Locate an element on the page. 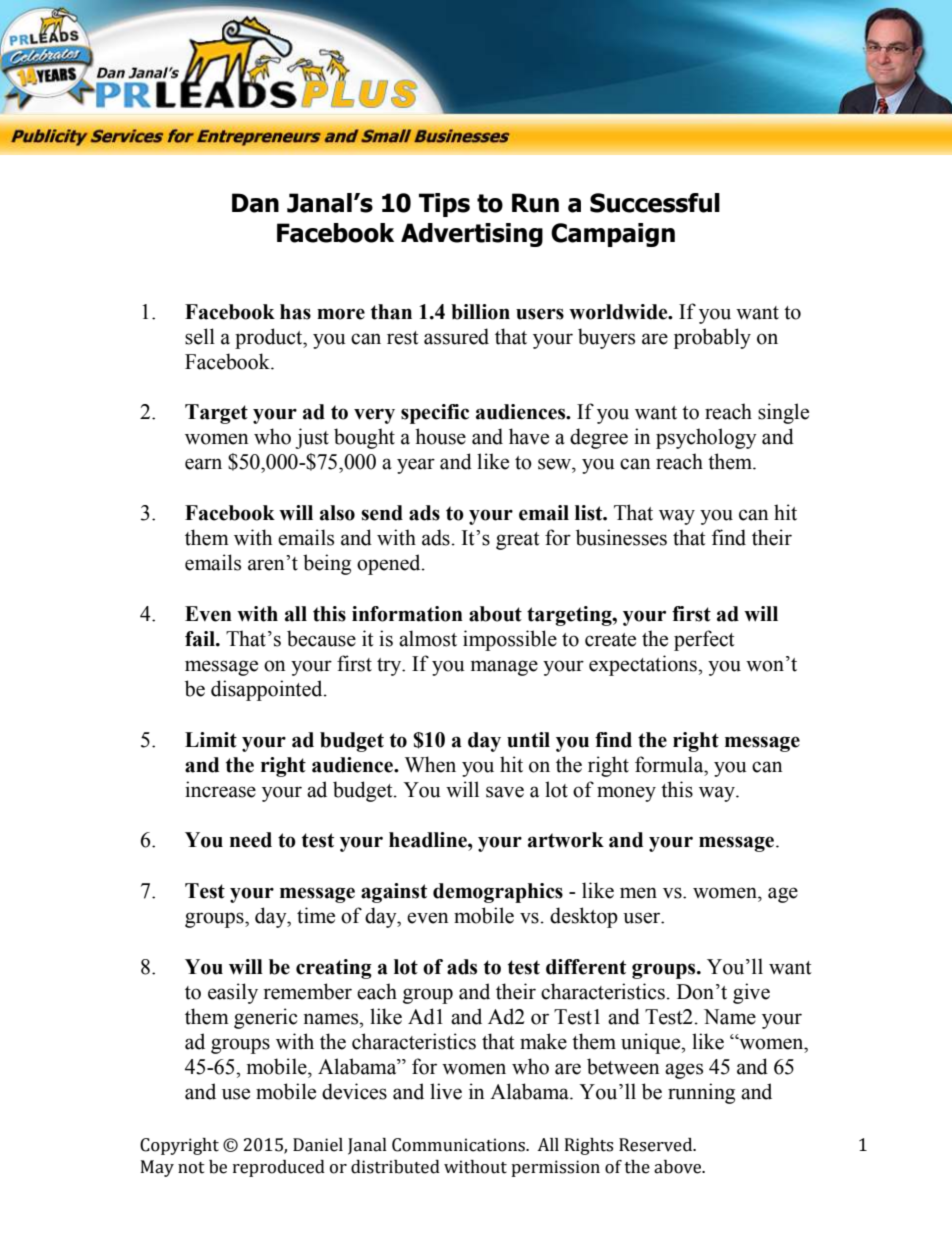 This document has width=952, height=1233. demographics is located at coordinates (498, 893).
